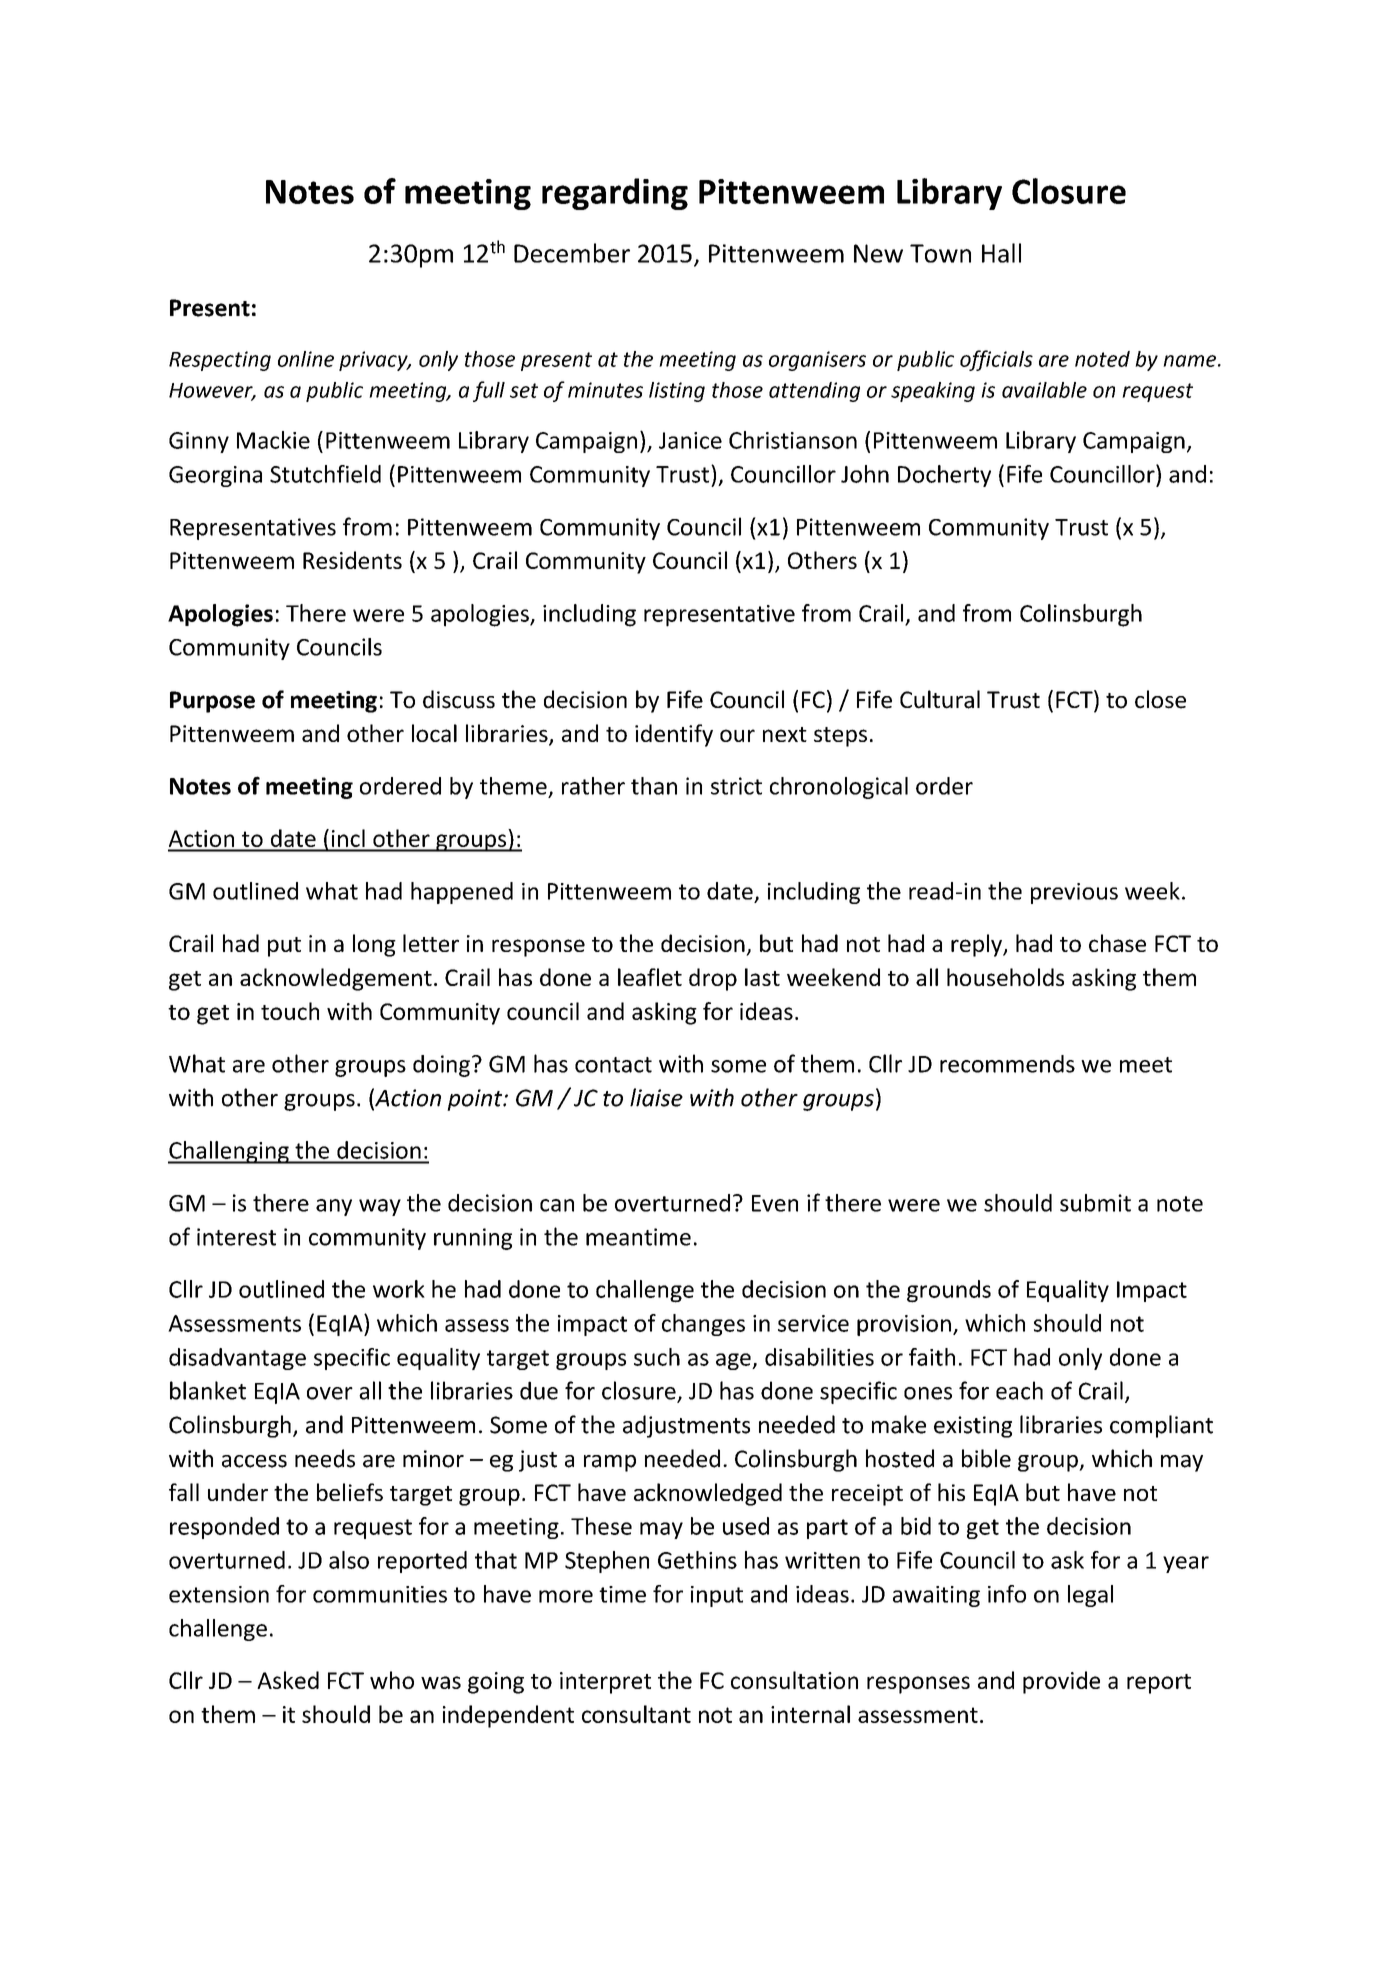 This screenshot has width=1391, height=1967. Describe the element at coordinates (615, 194) in the screenshot. I see `regarding` at that location.
